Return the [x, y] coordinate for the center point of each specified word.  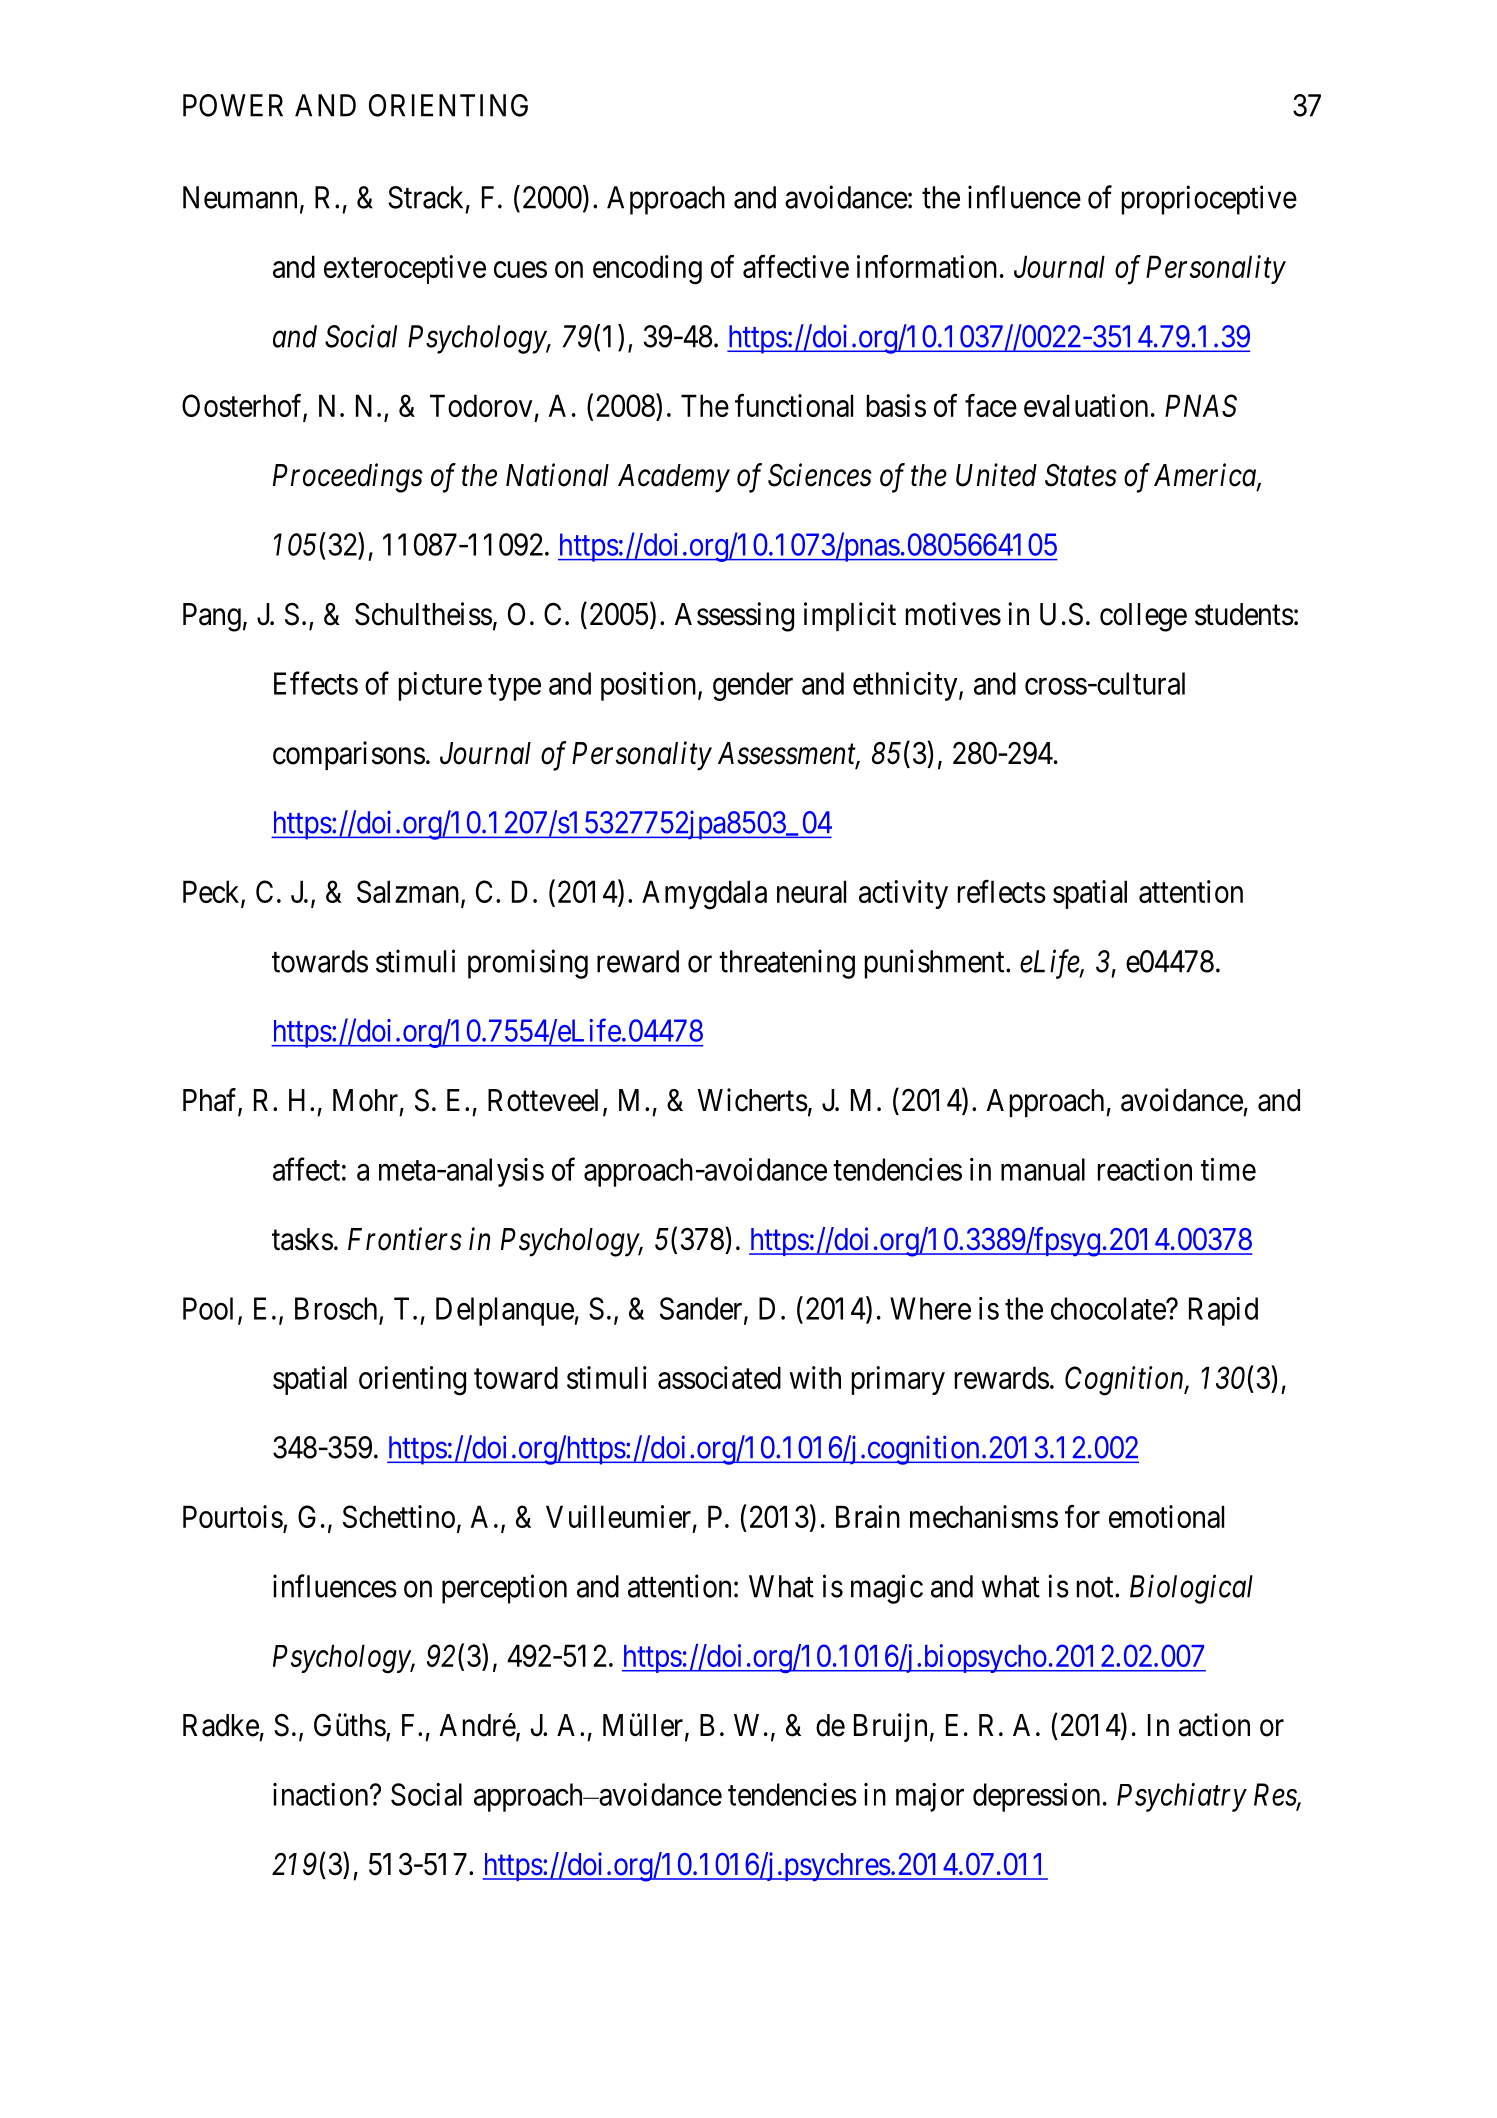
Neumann [240, 197]
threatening [787, 964]
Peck [212, 892]
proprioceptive [1209, 200]
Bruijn [890, 1727]
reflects [1002, 891]
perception [504, 1589]
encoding [647, 270]
